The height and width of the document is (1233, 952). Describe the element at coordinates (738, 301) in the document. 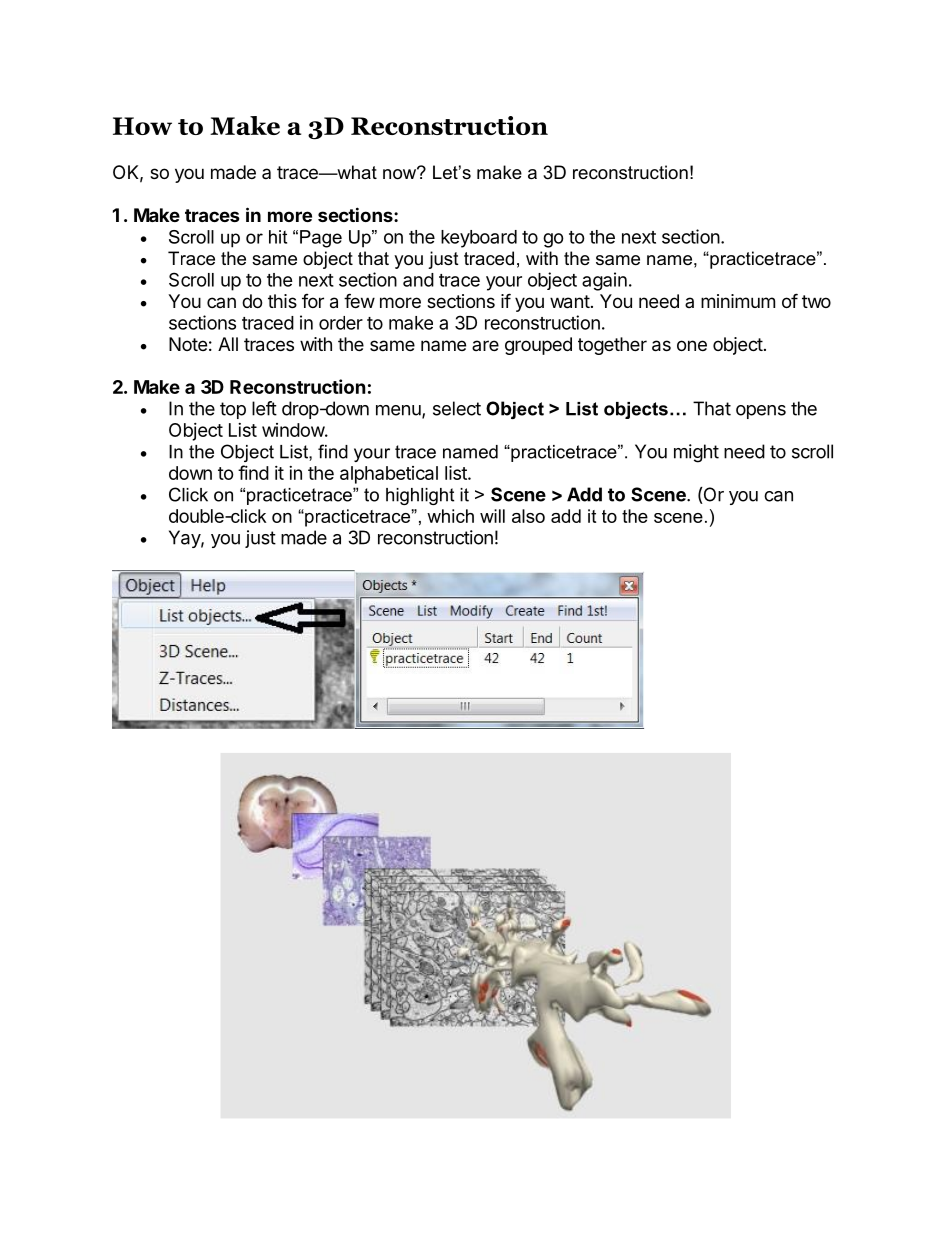

I see `minimum` at that location.
